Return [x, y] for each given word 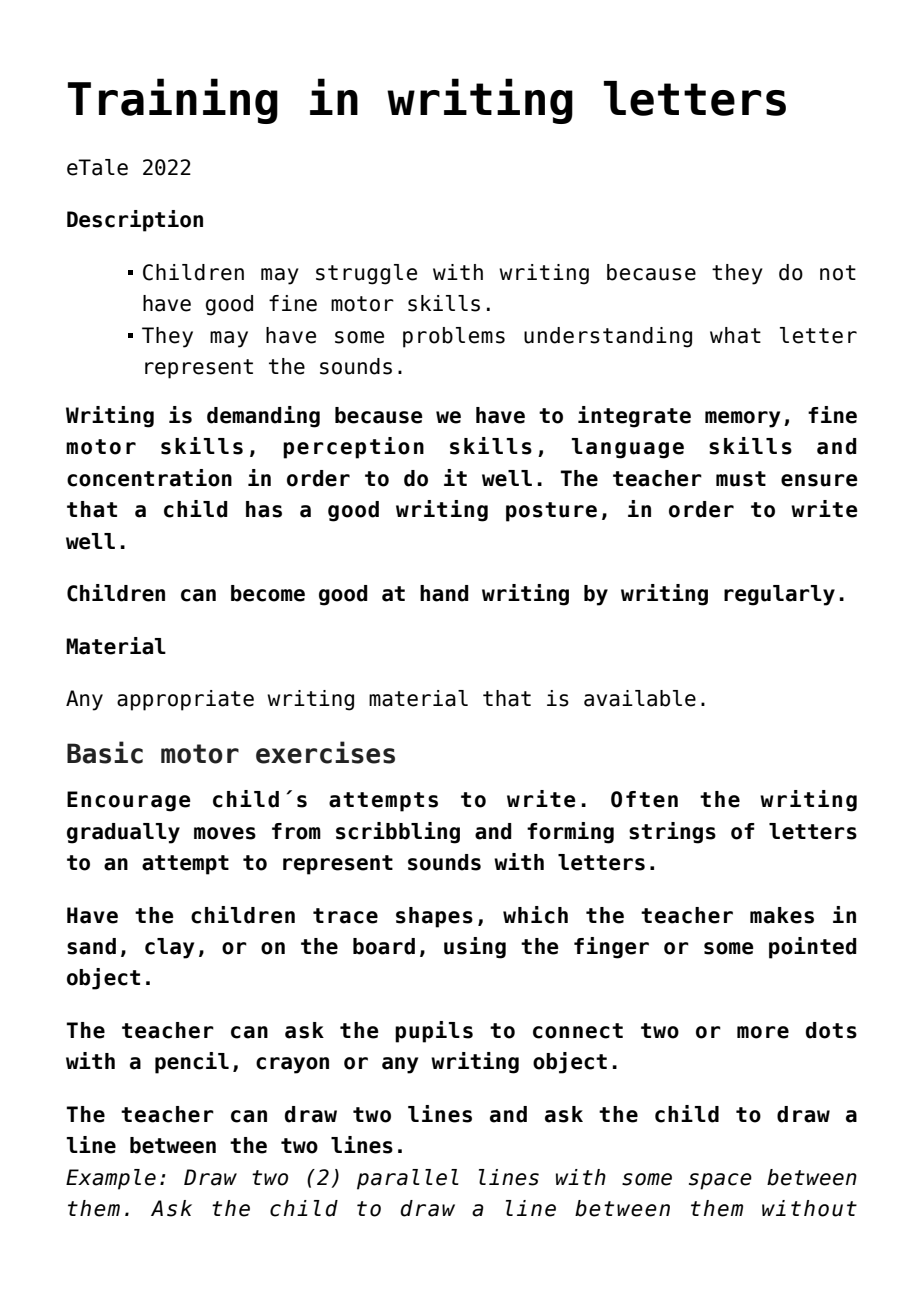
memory [742, 419]
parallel [408, 1179]
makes [782, 915]
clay [169, 948]
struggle [366, 274]
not [838, 273]
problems [454, 337]
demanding [263, 417]
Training [173, 101]
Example [111, 1179]
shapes [434, 917]
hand [444, 593]
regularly [779, 595]
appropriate [185, 700]
